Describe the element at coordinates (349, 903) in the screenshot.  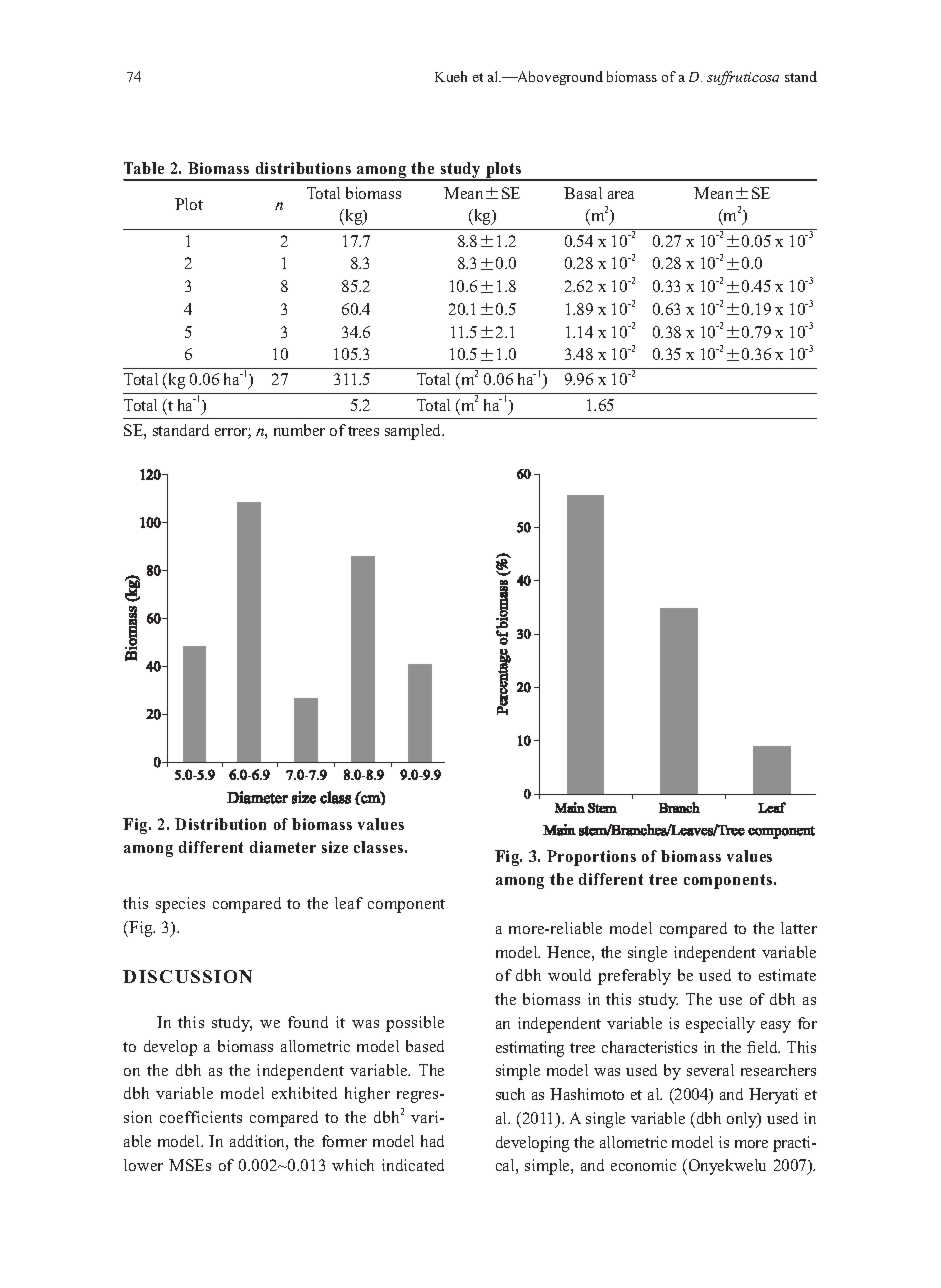
I see `leaf` at that location.
